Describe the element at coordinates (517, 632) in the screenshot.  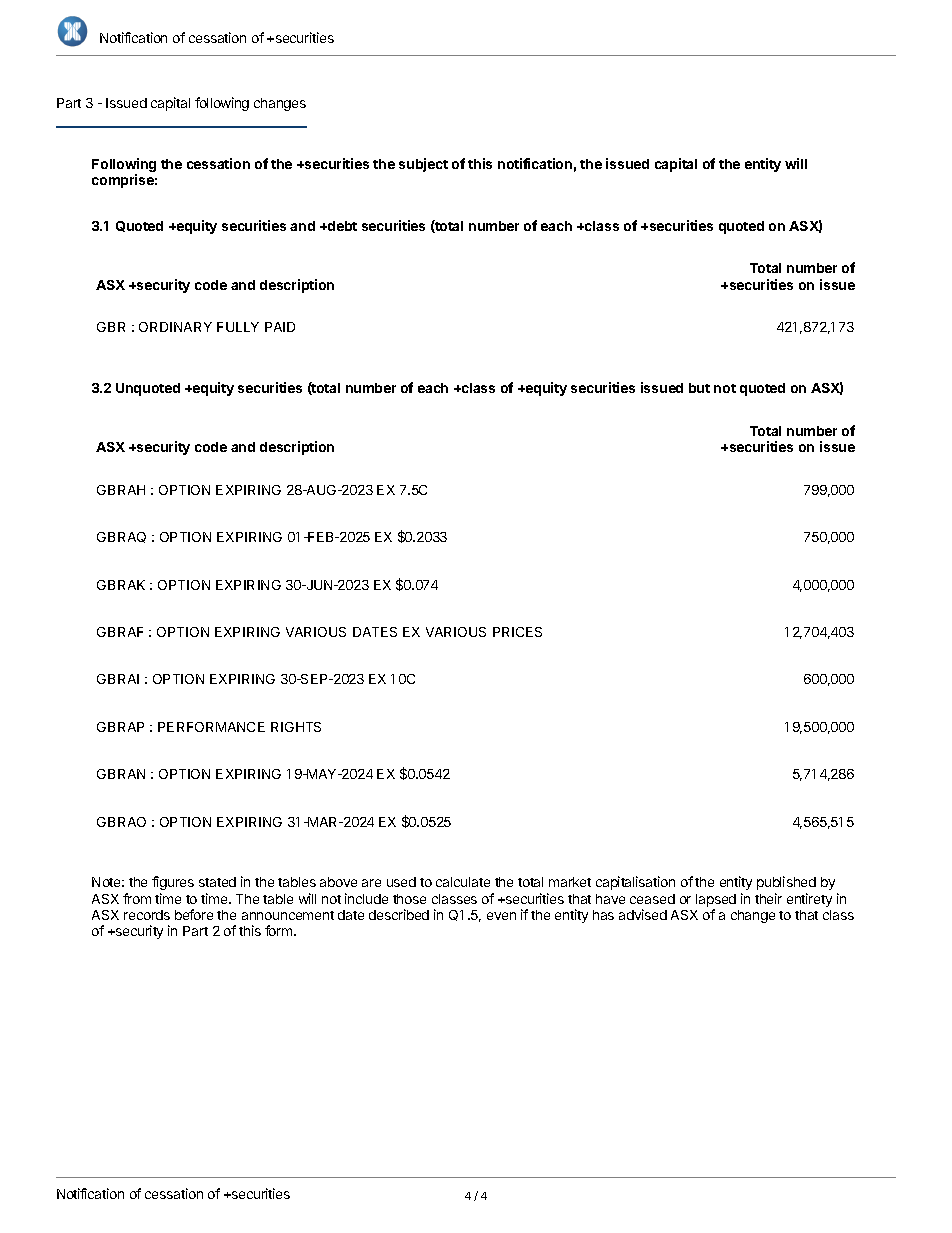
I see `PRICES` at that location.
